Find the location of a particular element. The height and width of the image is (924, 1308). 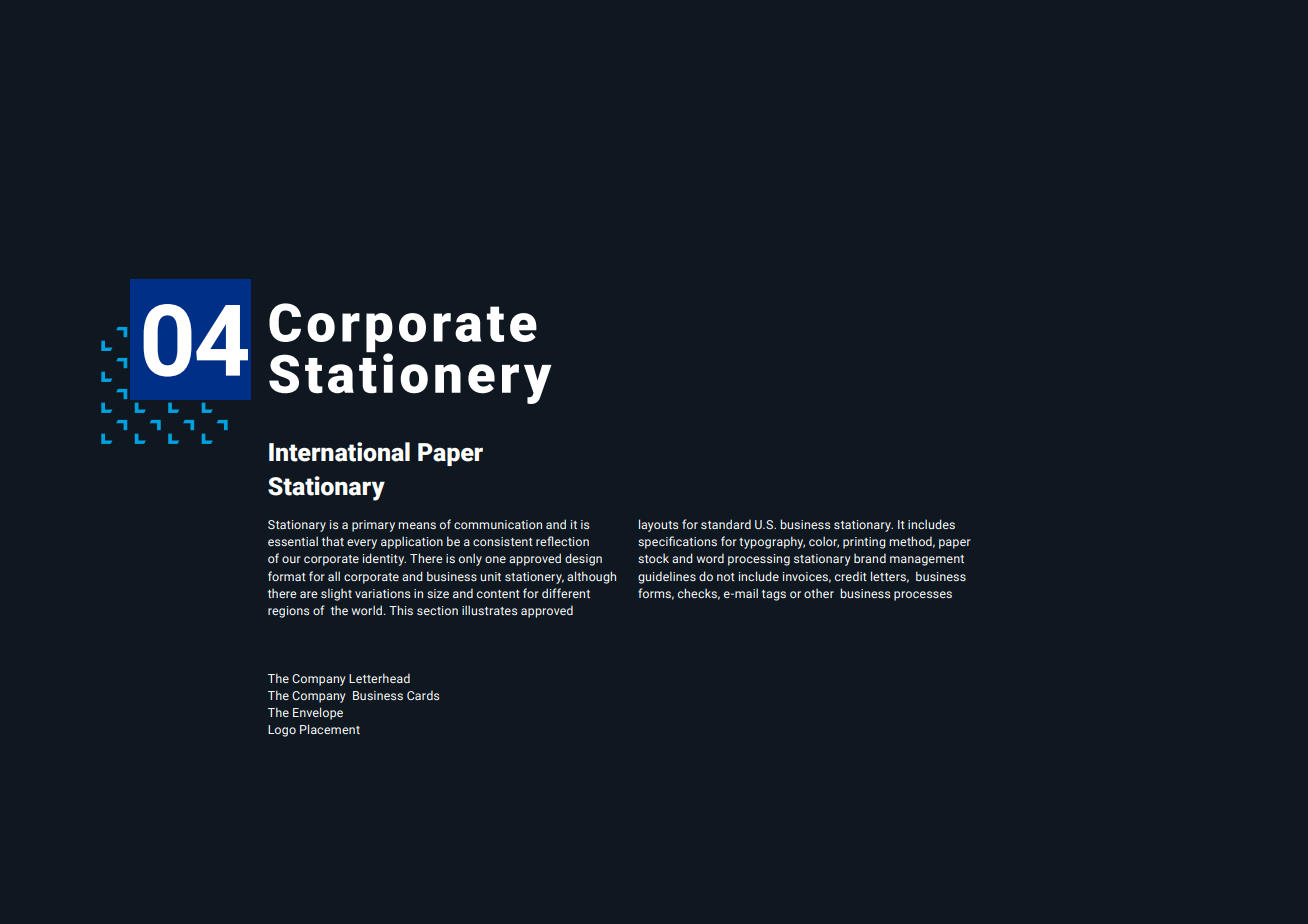

other is located at coordinates (819, 593).
